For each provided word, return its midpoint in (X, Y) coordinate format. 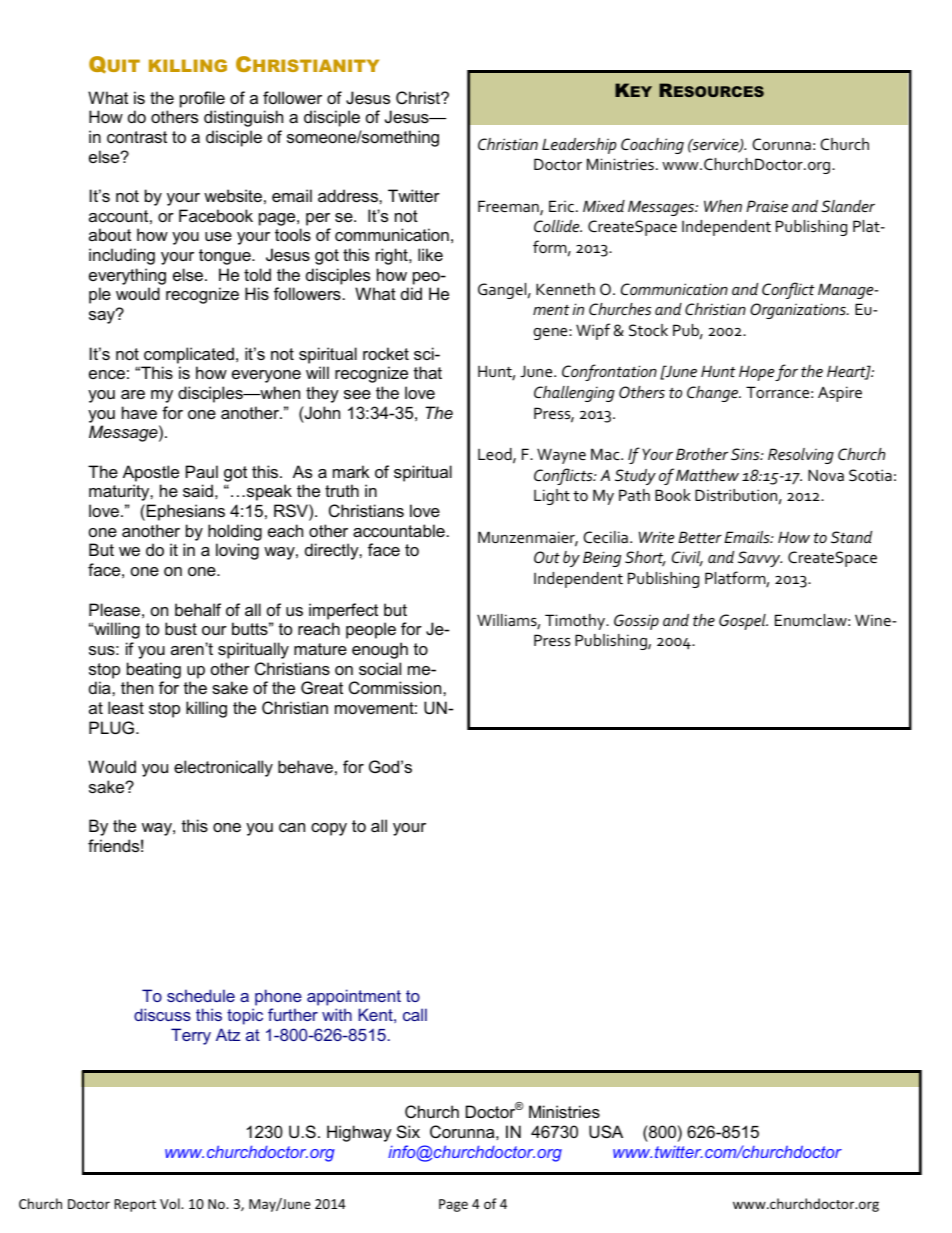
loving (237, 551)
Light (552, 497)
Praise (767, 206)
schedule (201, 995)
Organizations (799, 311)
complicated (189, 355)
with (337, 1014)
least (126, 707)
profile (202, 99)
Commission (396, 687)
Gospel (743, 622)
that (428, 372)
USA (606, 1131)
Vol (171, 1203)
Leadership (579, 146)
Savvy (760, 559)
